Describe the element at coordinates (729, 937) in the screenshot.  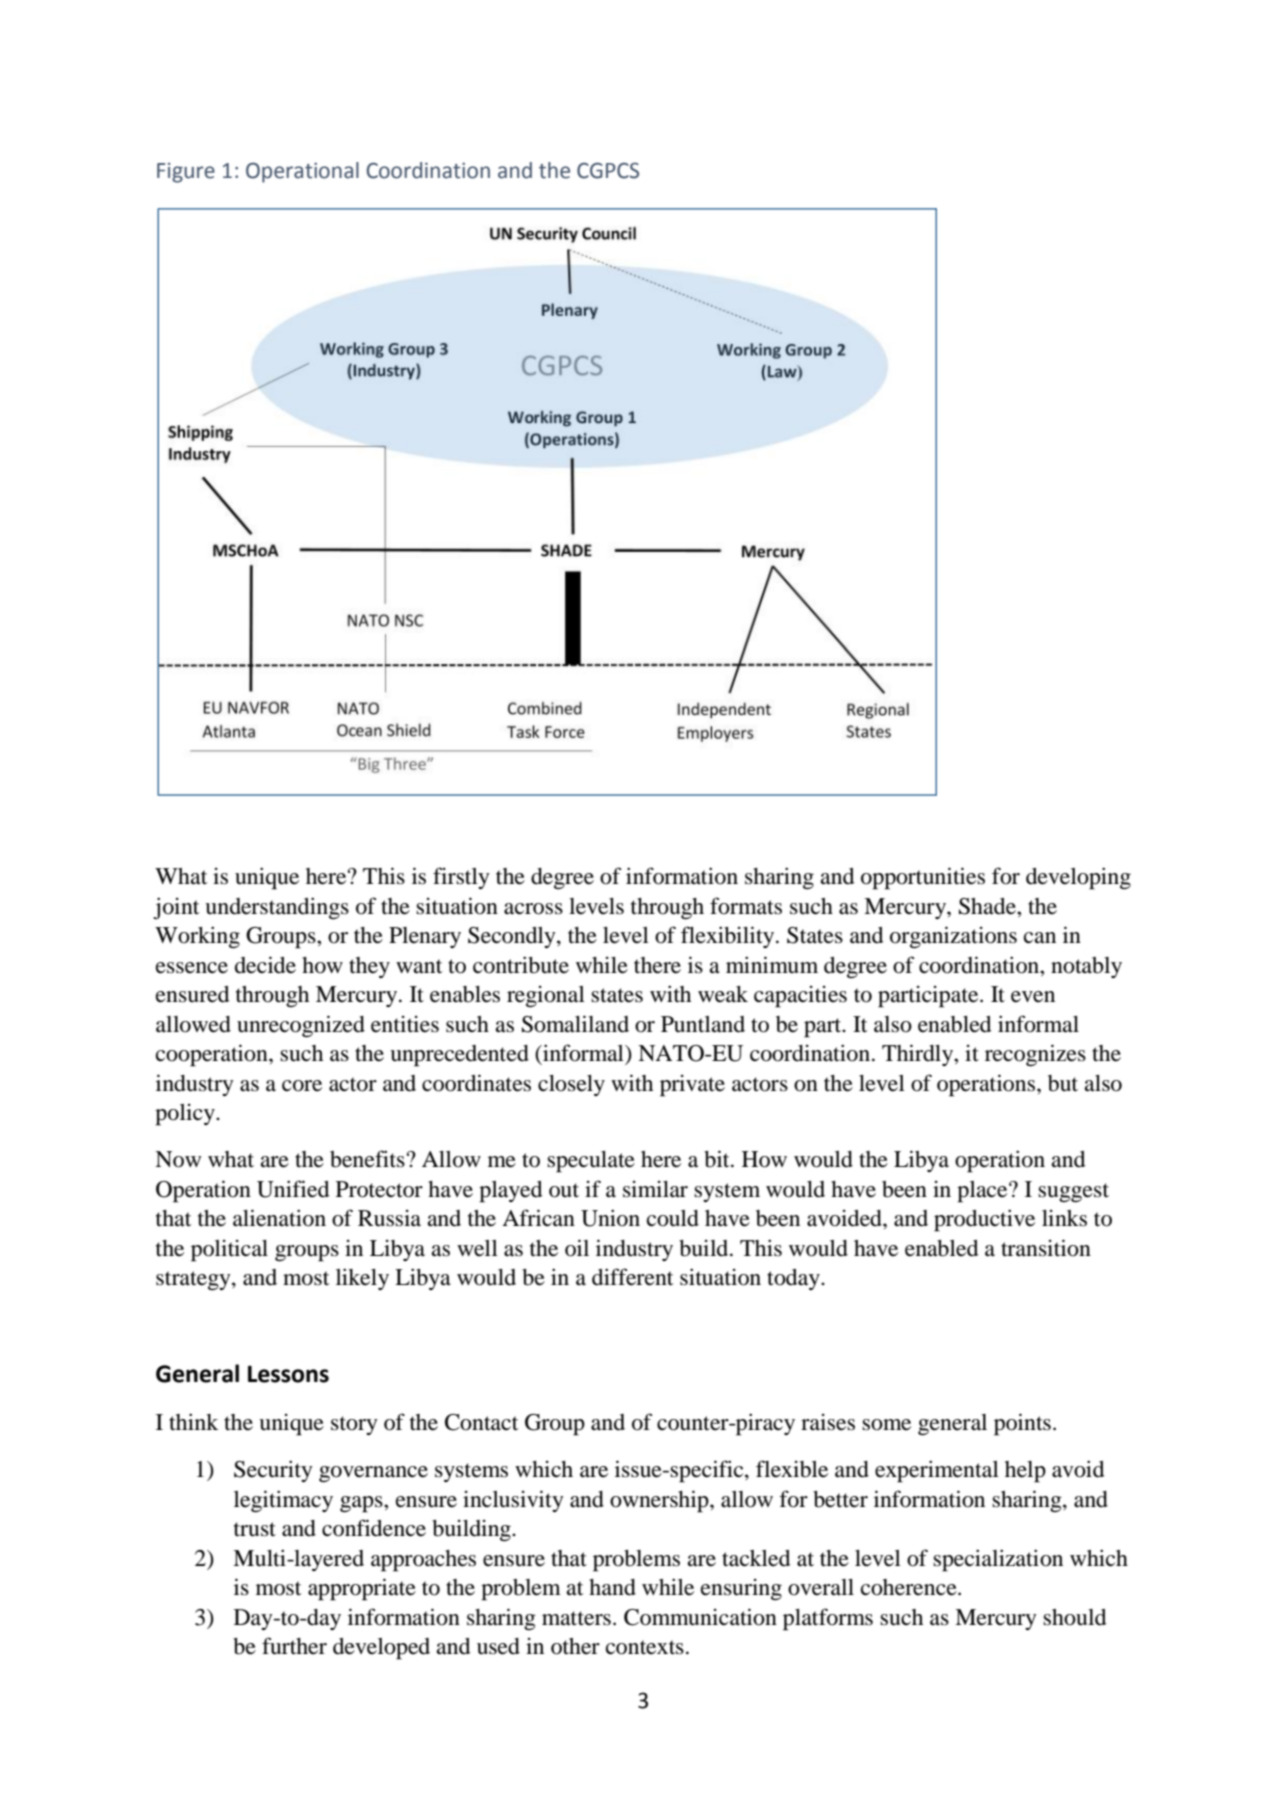
I see `flexibility` at that location.
